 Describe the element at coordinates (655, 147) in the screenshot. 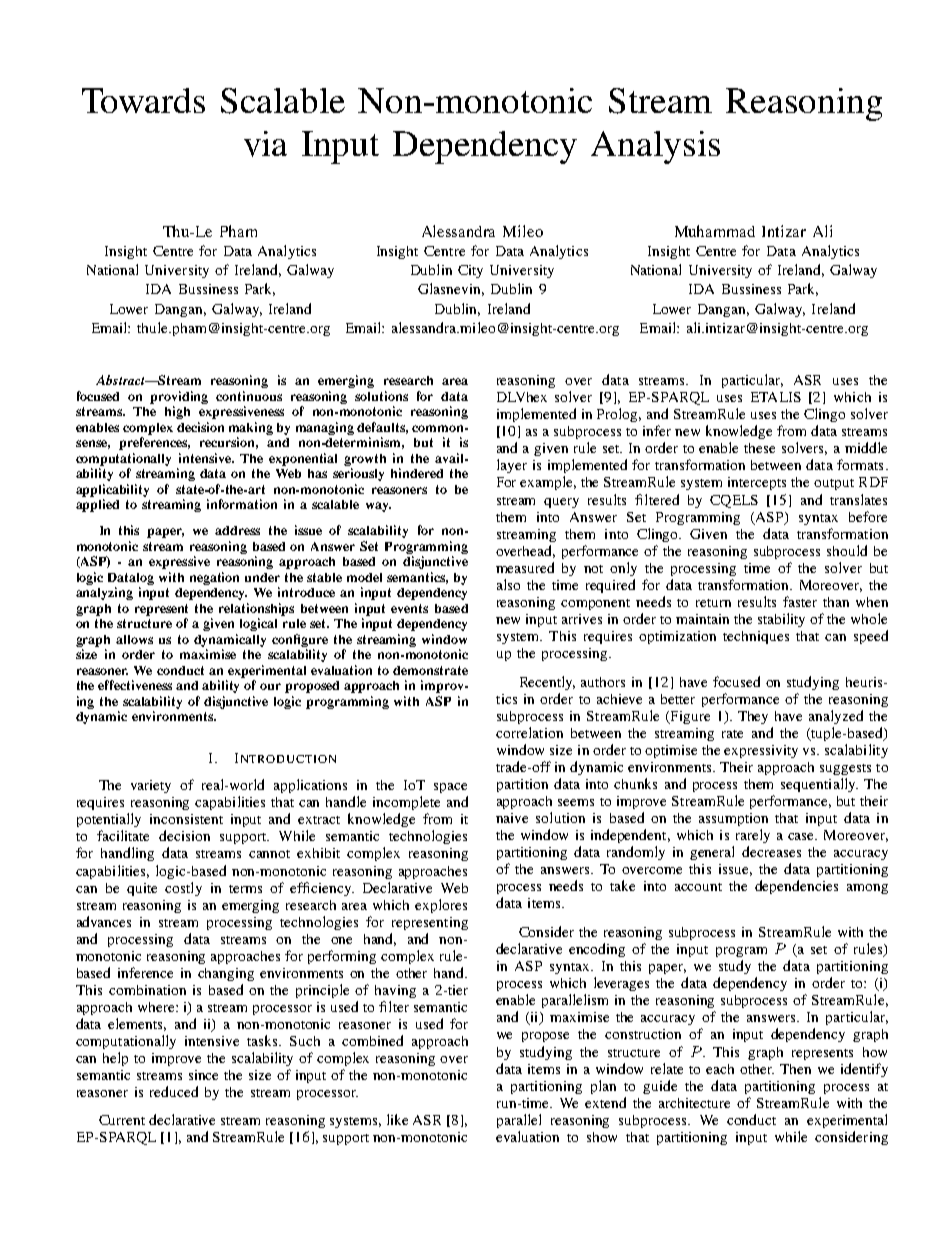

I see `Analysis` at that location.
